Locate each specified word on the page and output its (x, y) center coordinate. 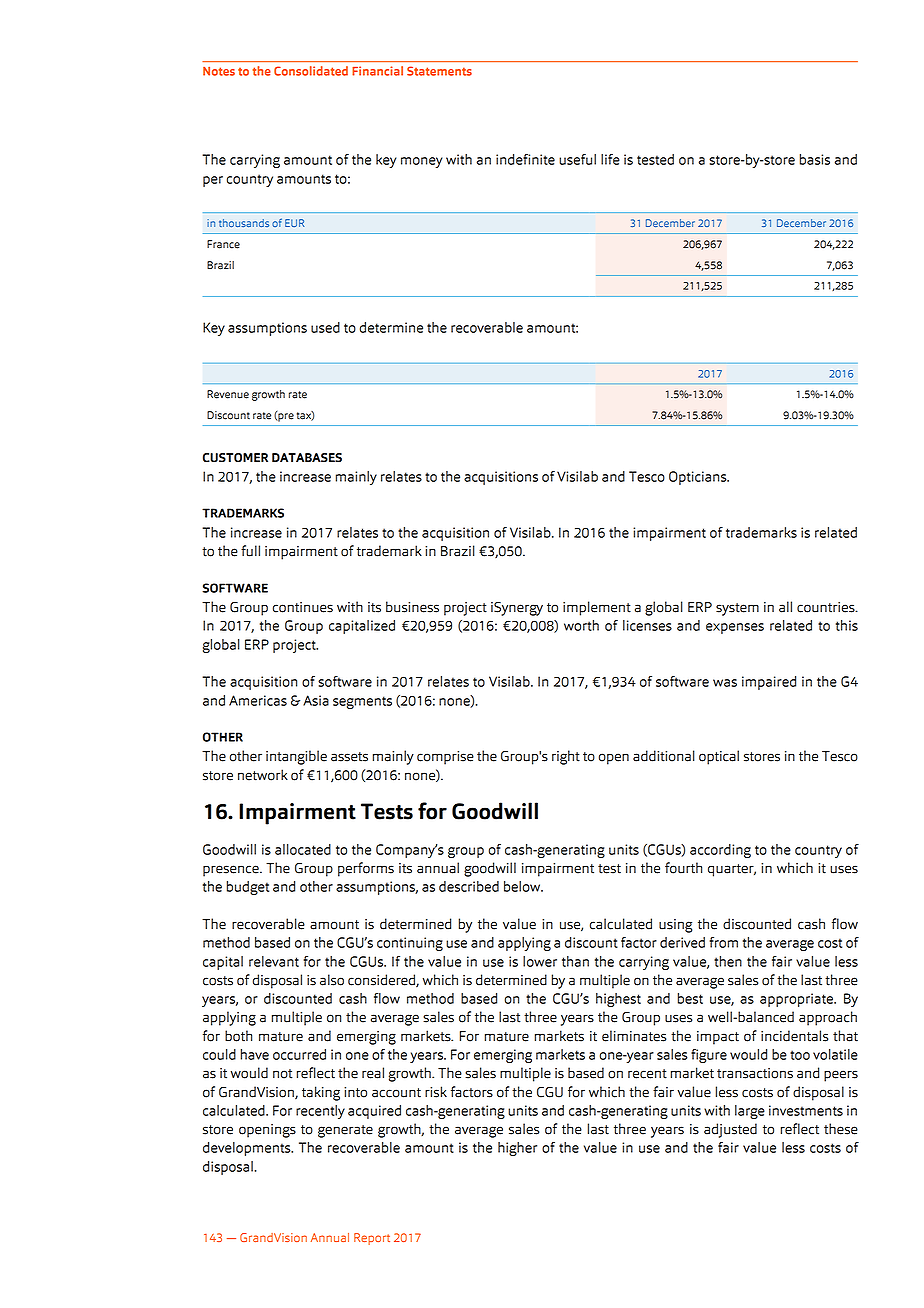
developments (248, 1149)
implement (597, 608)
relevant (274, 961)
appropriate (797, 1000)
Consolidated (311, 71)
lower (540, 961)
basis (815, 159)
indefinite (525, 159)
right (566, 757)
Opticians (699, 478)
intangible (296, 757)
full (250, 551)
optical (719, 757)
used (325, 327)
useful (577, 159)
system (737, 609)
